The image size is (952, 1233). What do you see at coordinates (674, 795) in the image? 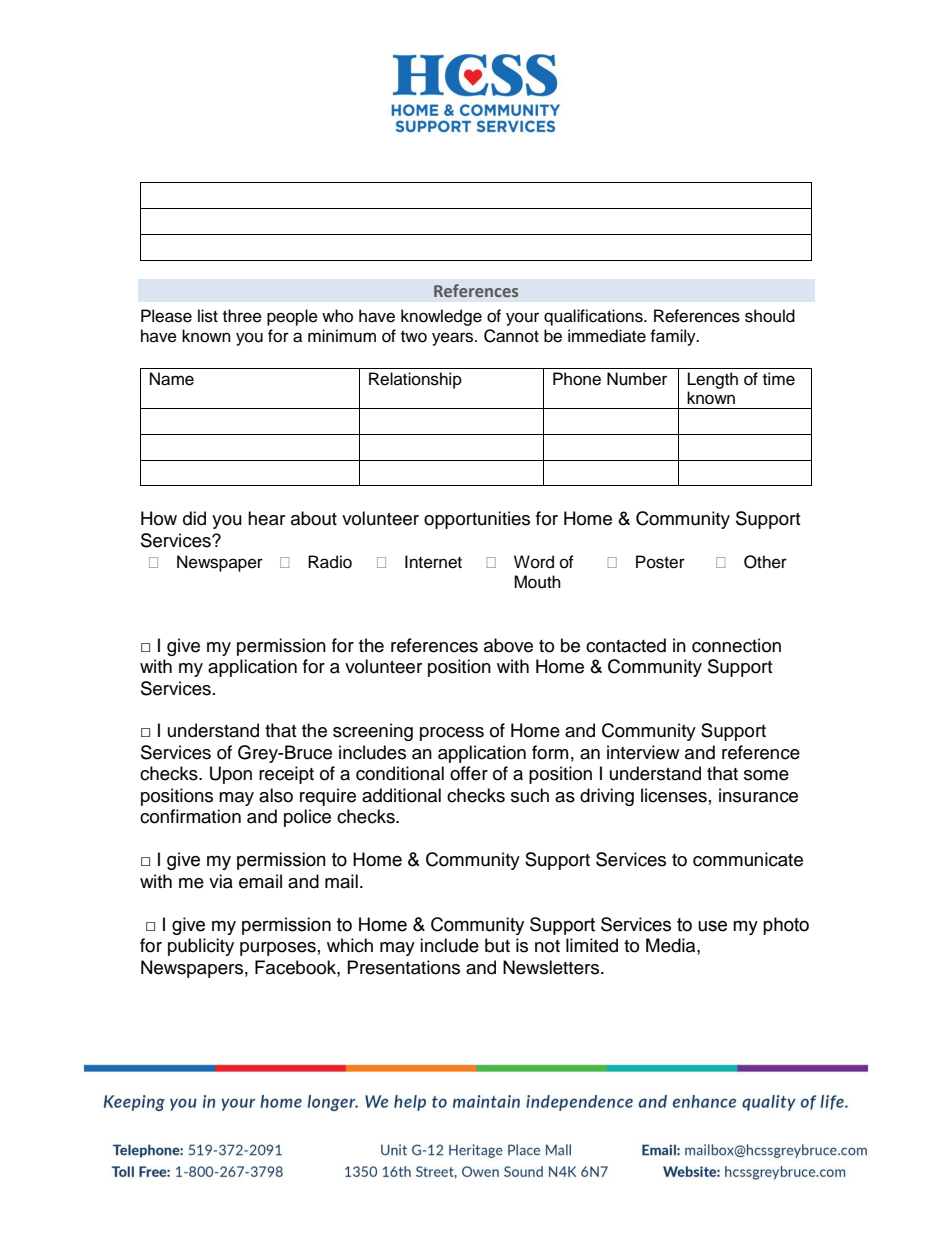
I see `licenses` at bounding box center [674, 795].
